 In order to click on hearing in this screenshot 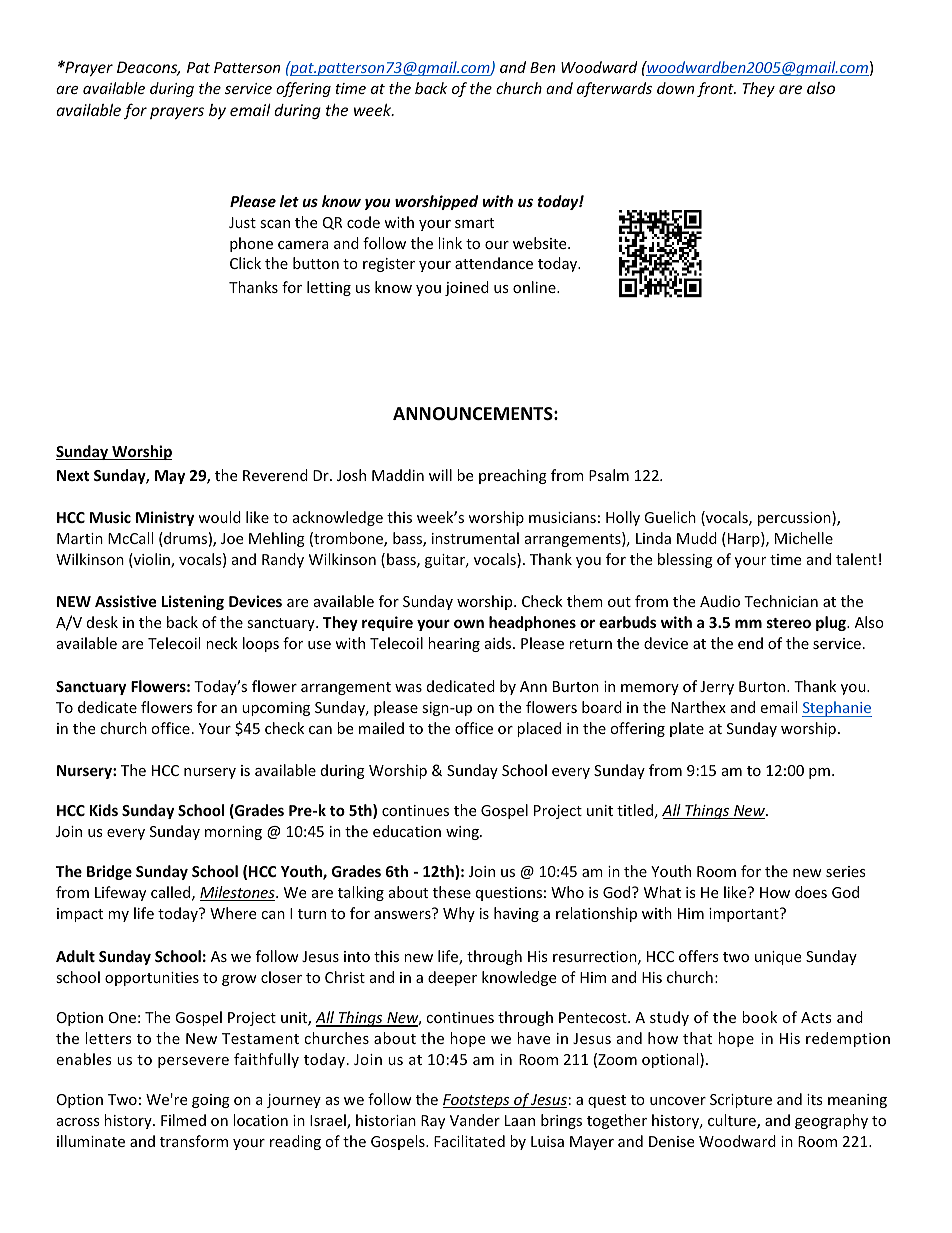, I will do `click(454, 644)`.
